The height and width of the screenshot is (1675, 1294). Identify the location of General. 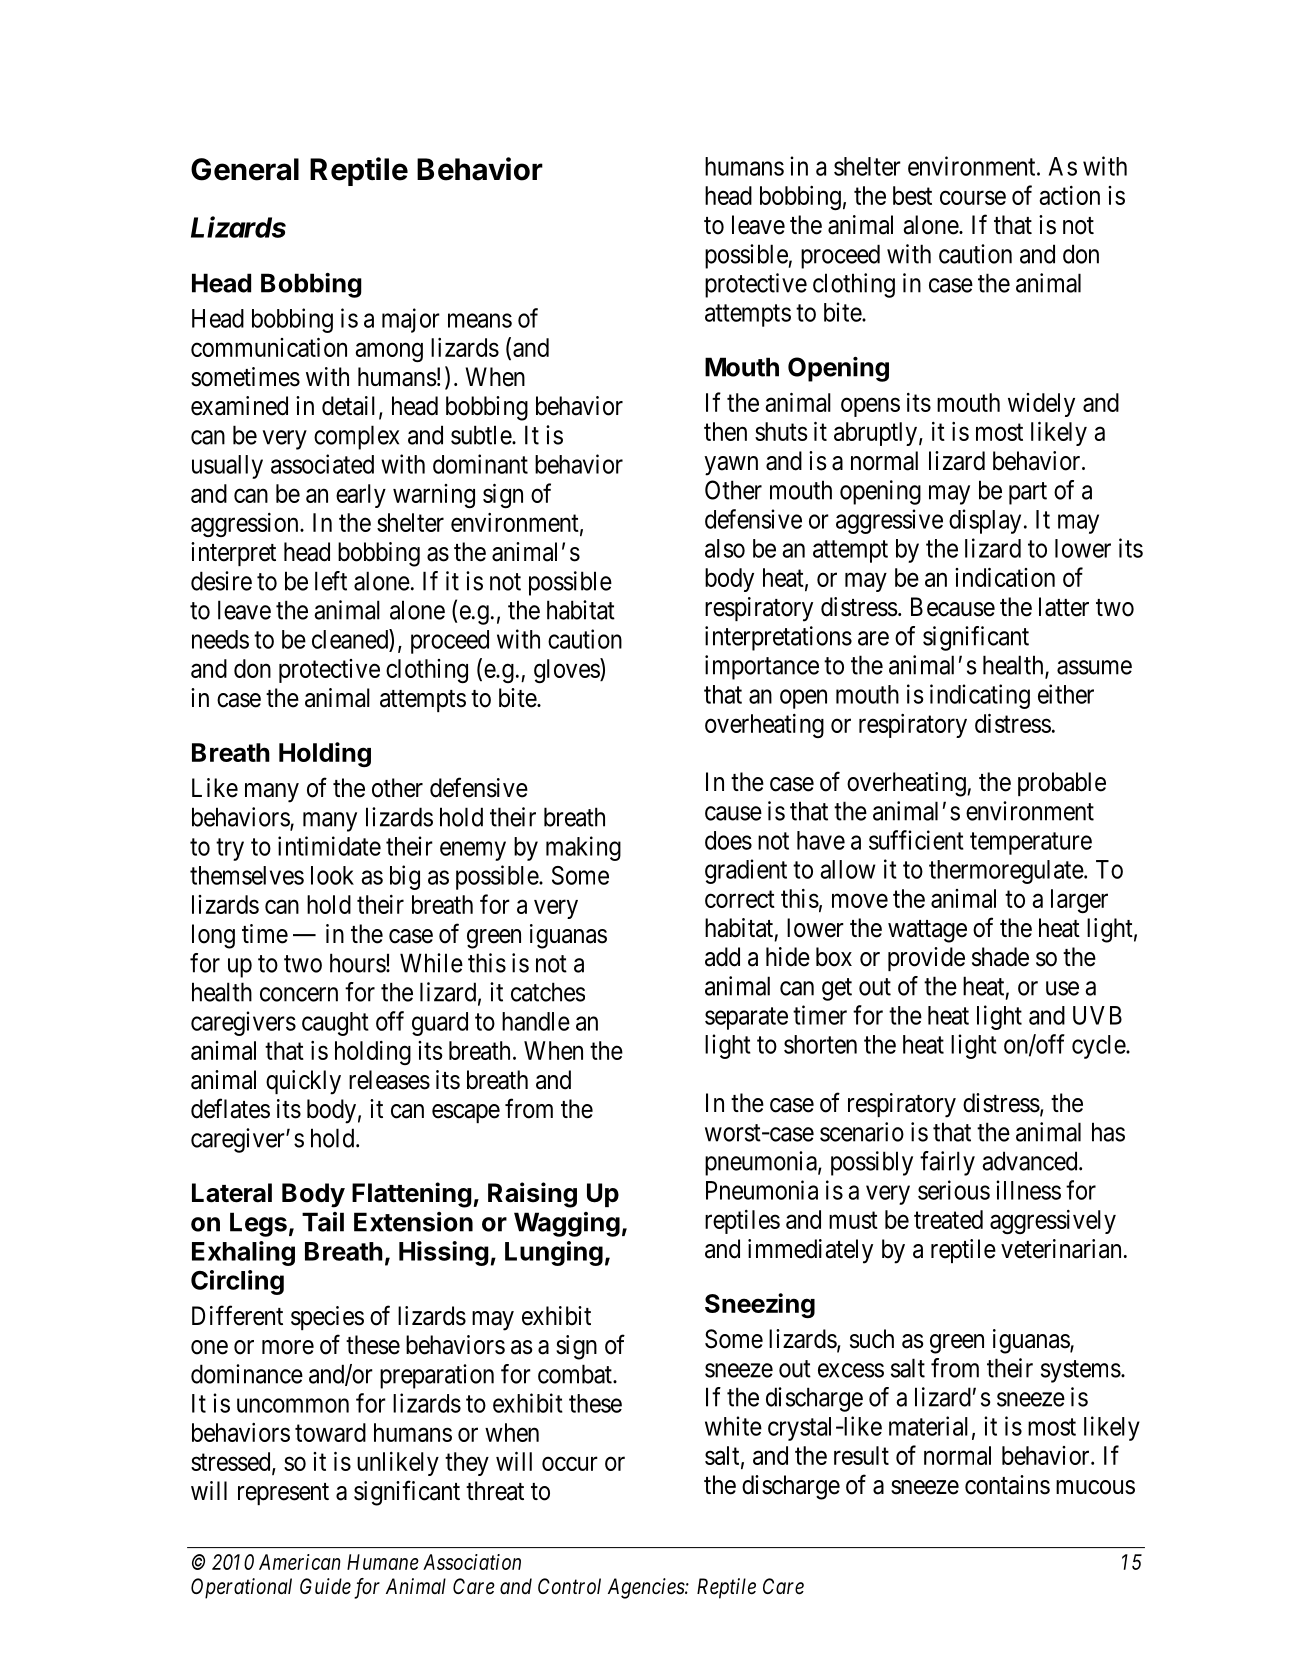
(245, 169).
